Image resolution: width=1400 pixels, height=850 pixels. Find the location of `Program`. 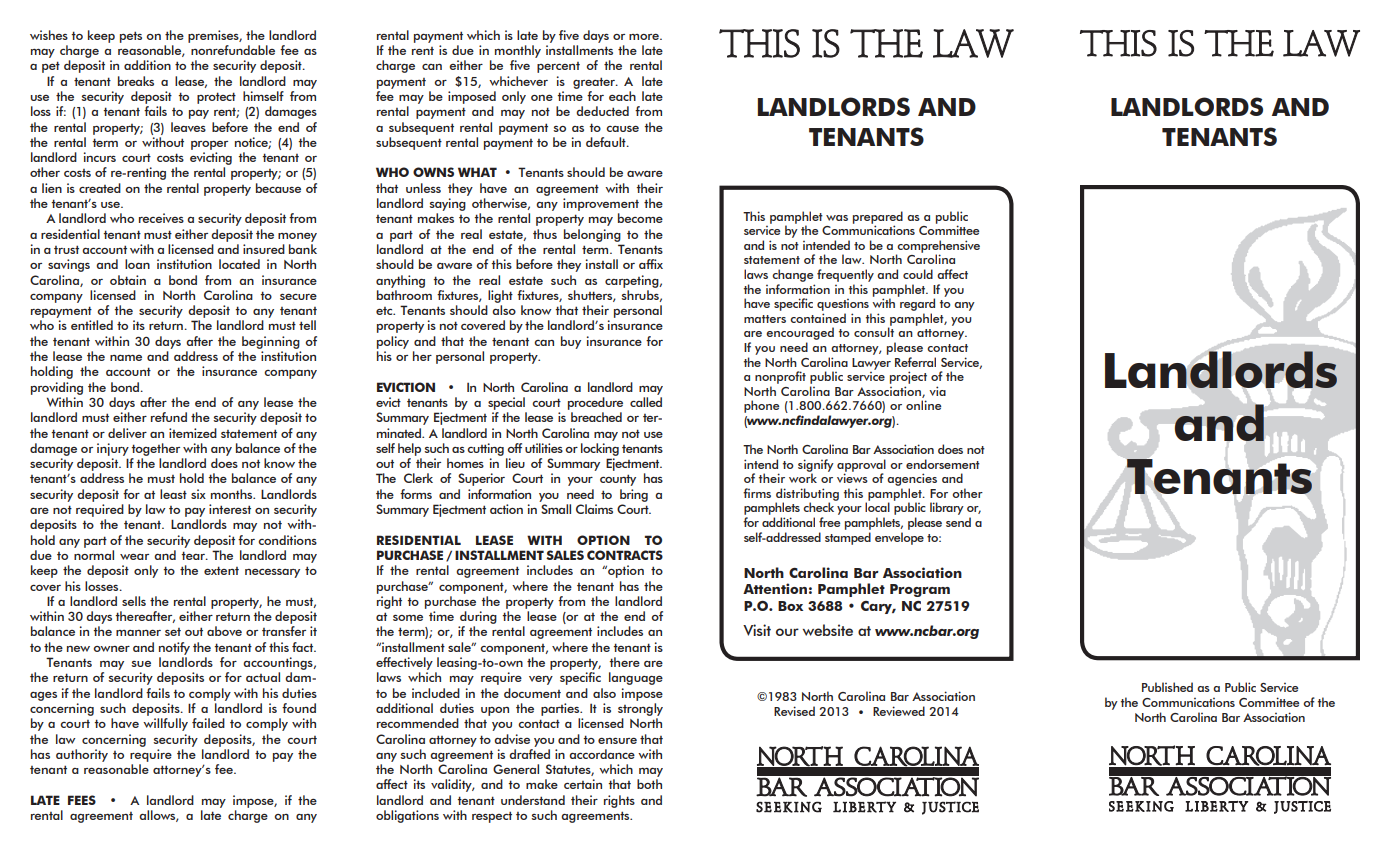

Program is located at coordinates (920, 590).
